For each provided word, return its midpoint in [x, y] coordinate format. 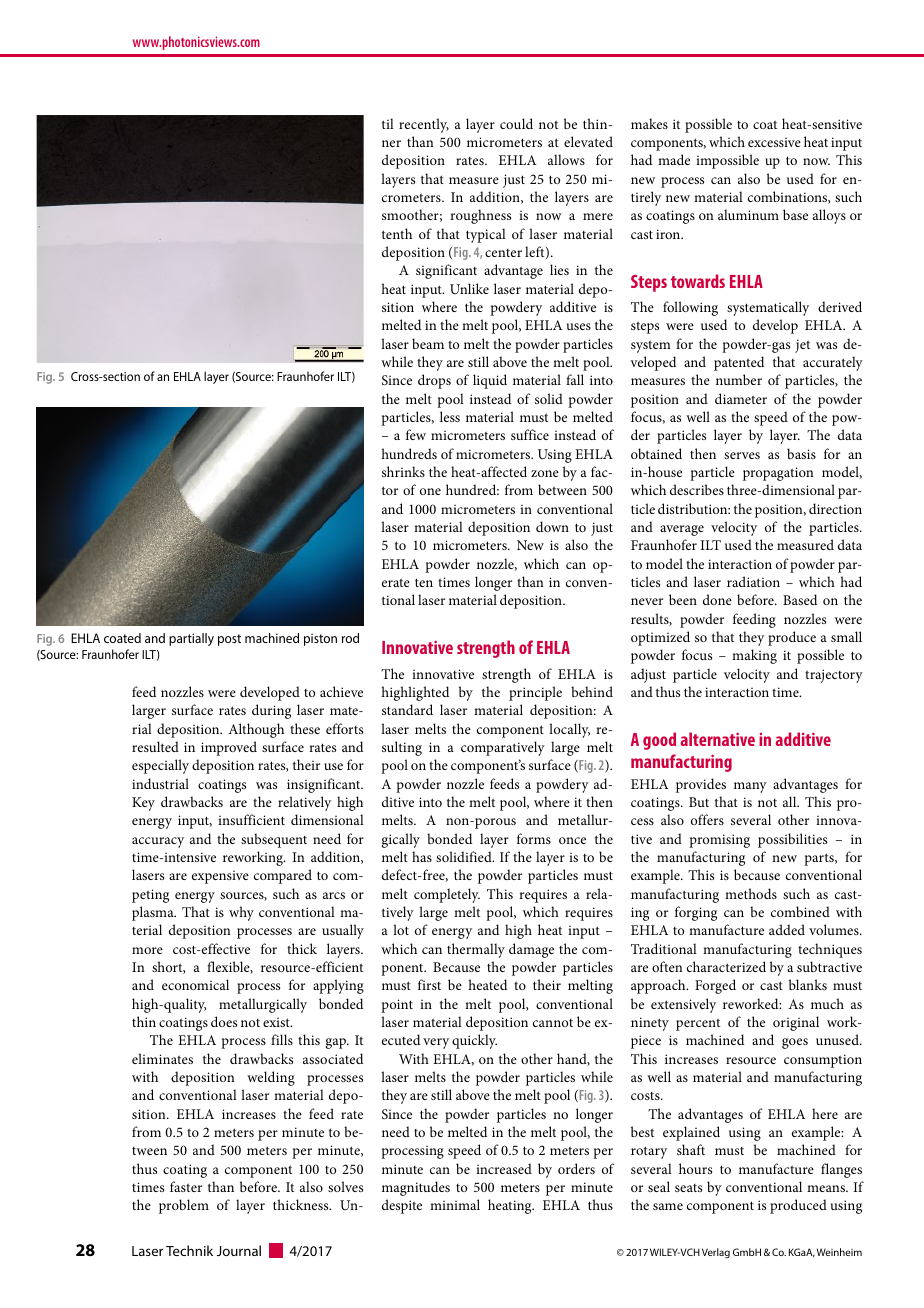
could [516, 123]
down [552, 526]
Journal [239, 1250]
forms [534, 838]
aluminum [748, 214]
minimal [455, 1204]
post [229, 640]
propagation [778, 474]
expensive [220, 877]
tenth [397, 233]
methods [751, 893]
